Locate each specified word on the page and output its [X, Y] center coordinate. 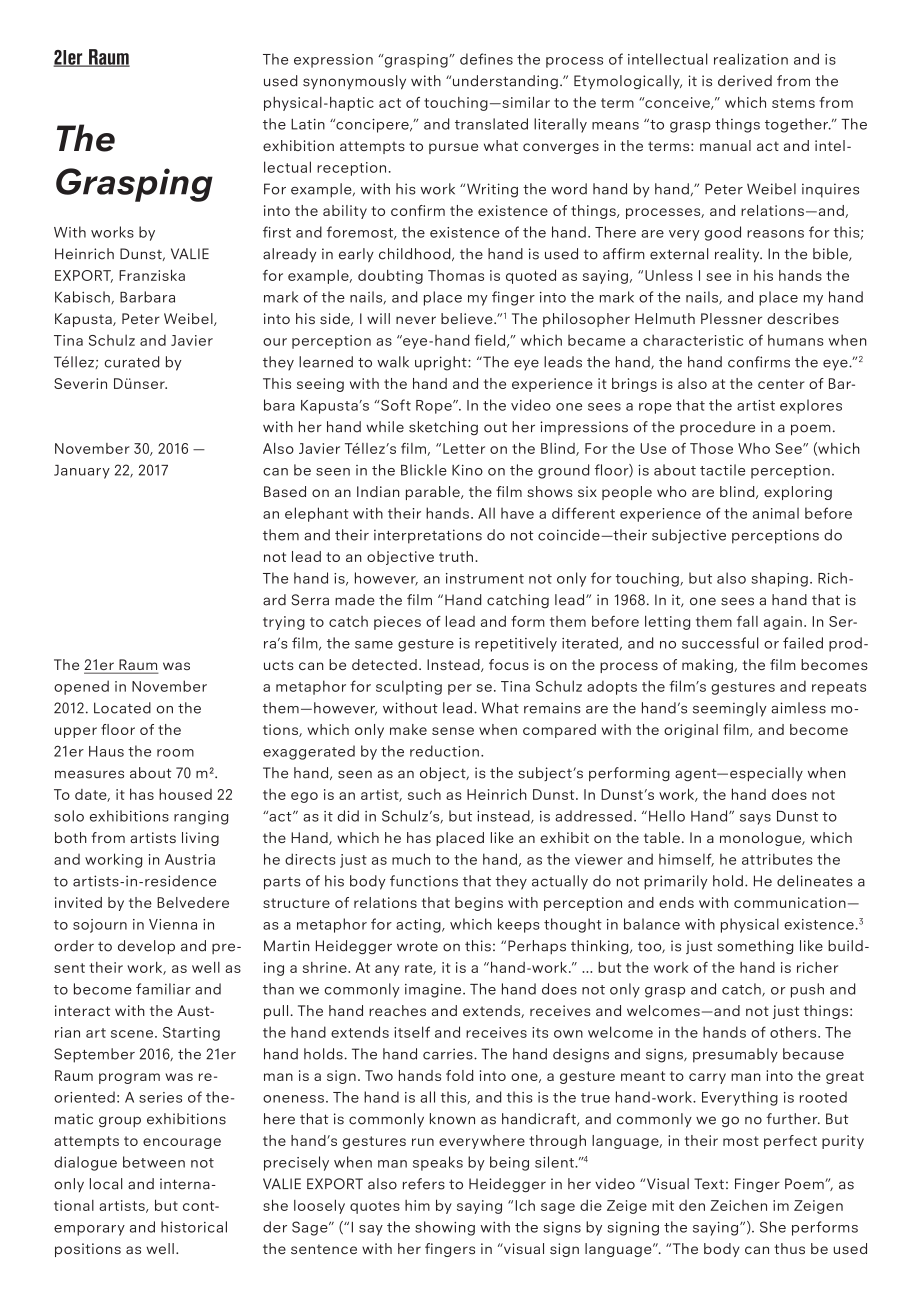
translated [491, 124]
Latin [308, 124]
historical [194, 1227]
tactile [722, 470]
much [411, 859]
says [755, 819]
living [200, 839]
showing [445, 1228]
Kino [467, 470]
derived [745, 81]
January [82, 472]
